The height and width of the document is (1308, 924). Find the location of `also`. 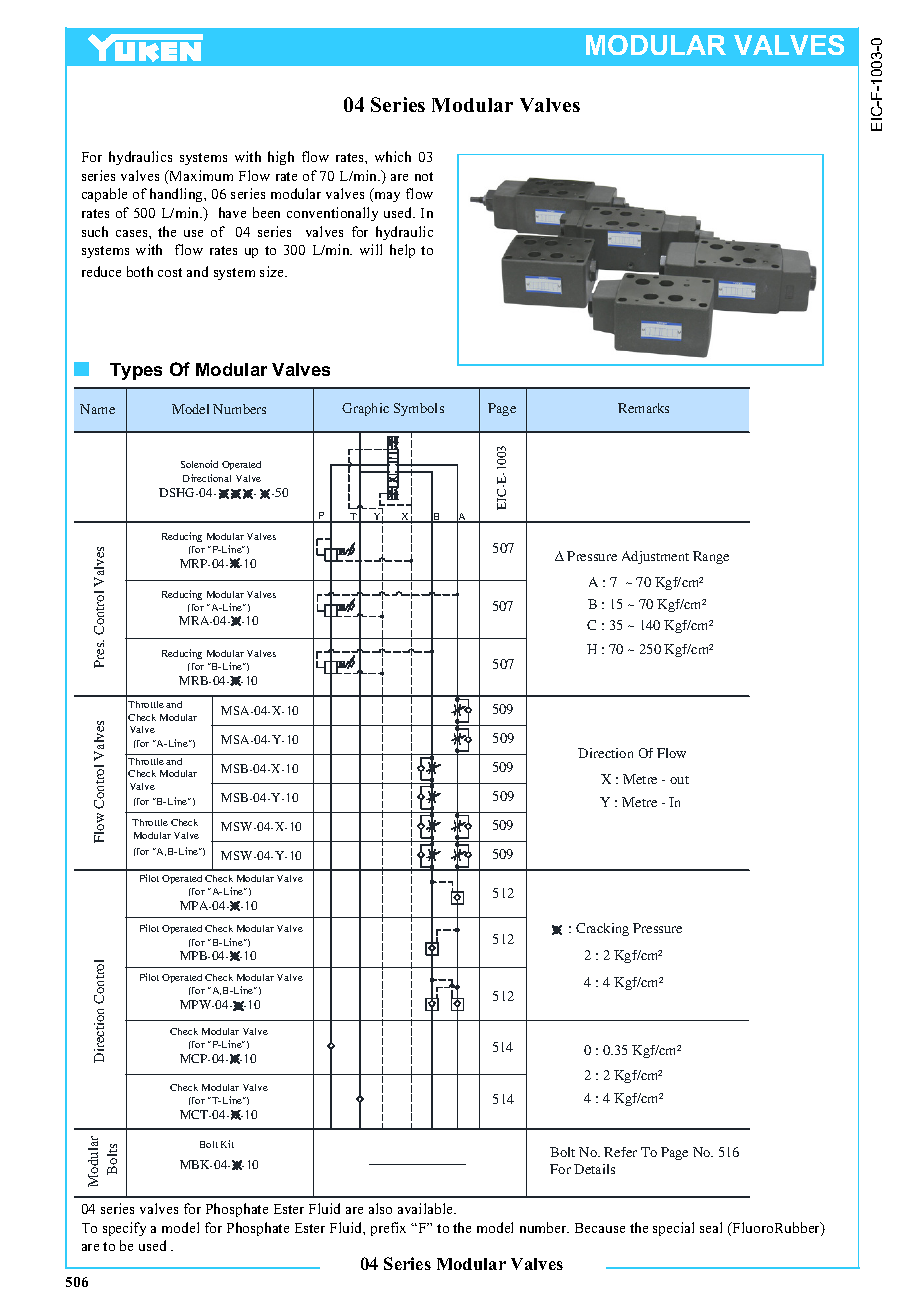

also is located at coordinates (380, 1208).
